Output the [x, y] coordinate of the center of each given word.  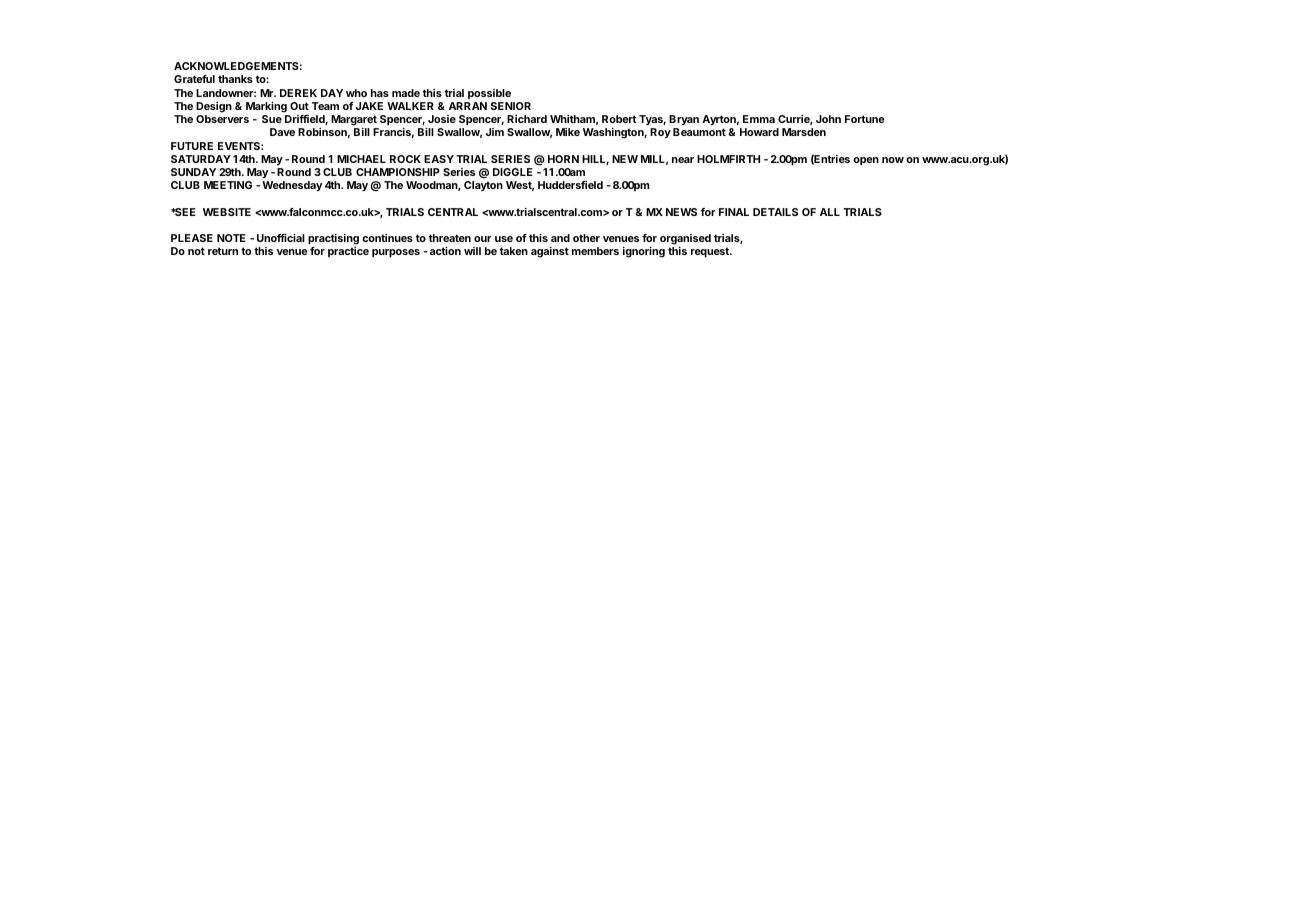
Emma [759, 119]
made [406, 93]
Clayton [483, 186]
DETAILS [775, 212]
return [223, 251]
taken [514, 251]
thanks [235, 79]
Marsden [804, 132]
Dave [282, 132]
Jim [495, 132]
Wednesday [292, 186]
